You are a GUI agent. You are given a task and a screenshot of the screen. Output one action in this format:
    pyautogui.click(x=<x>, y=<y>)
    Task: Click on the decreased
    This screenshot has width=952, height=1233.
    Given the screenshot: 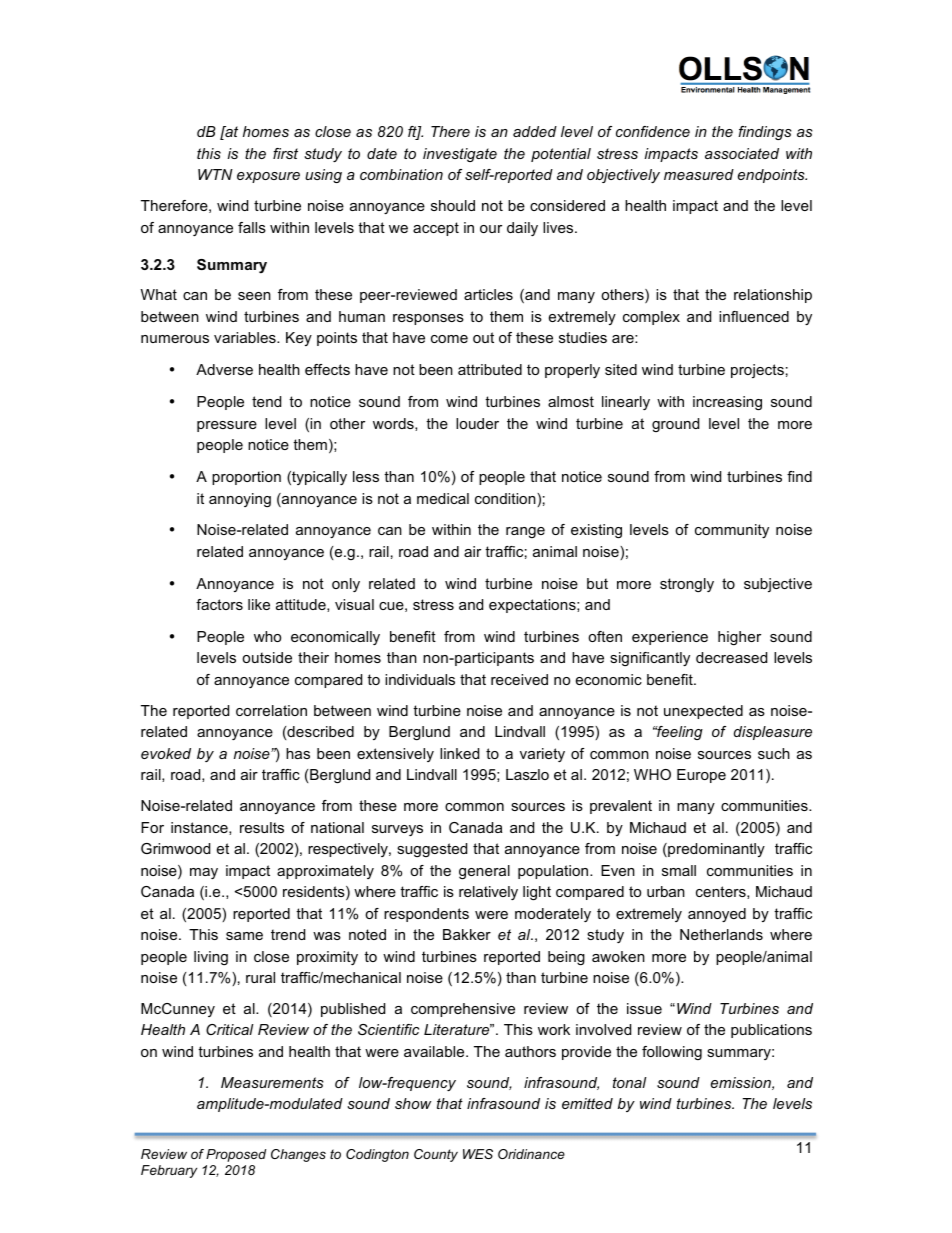 What is the action you would take?
    pyautogui.click(x=731, y=657)
